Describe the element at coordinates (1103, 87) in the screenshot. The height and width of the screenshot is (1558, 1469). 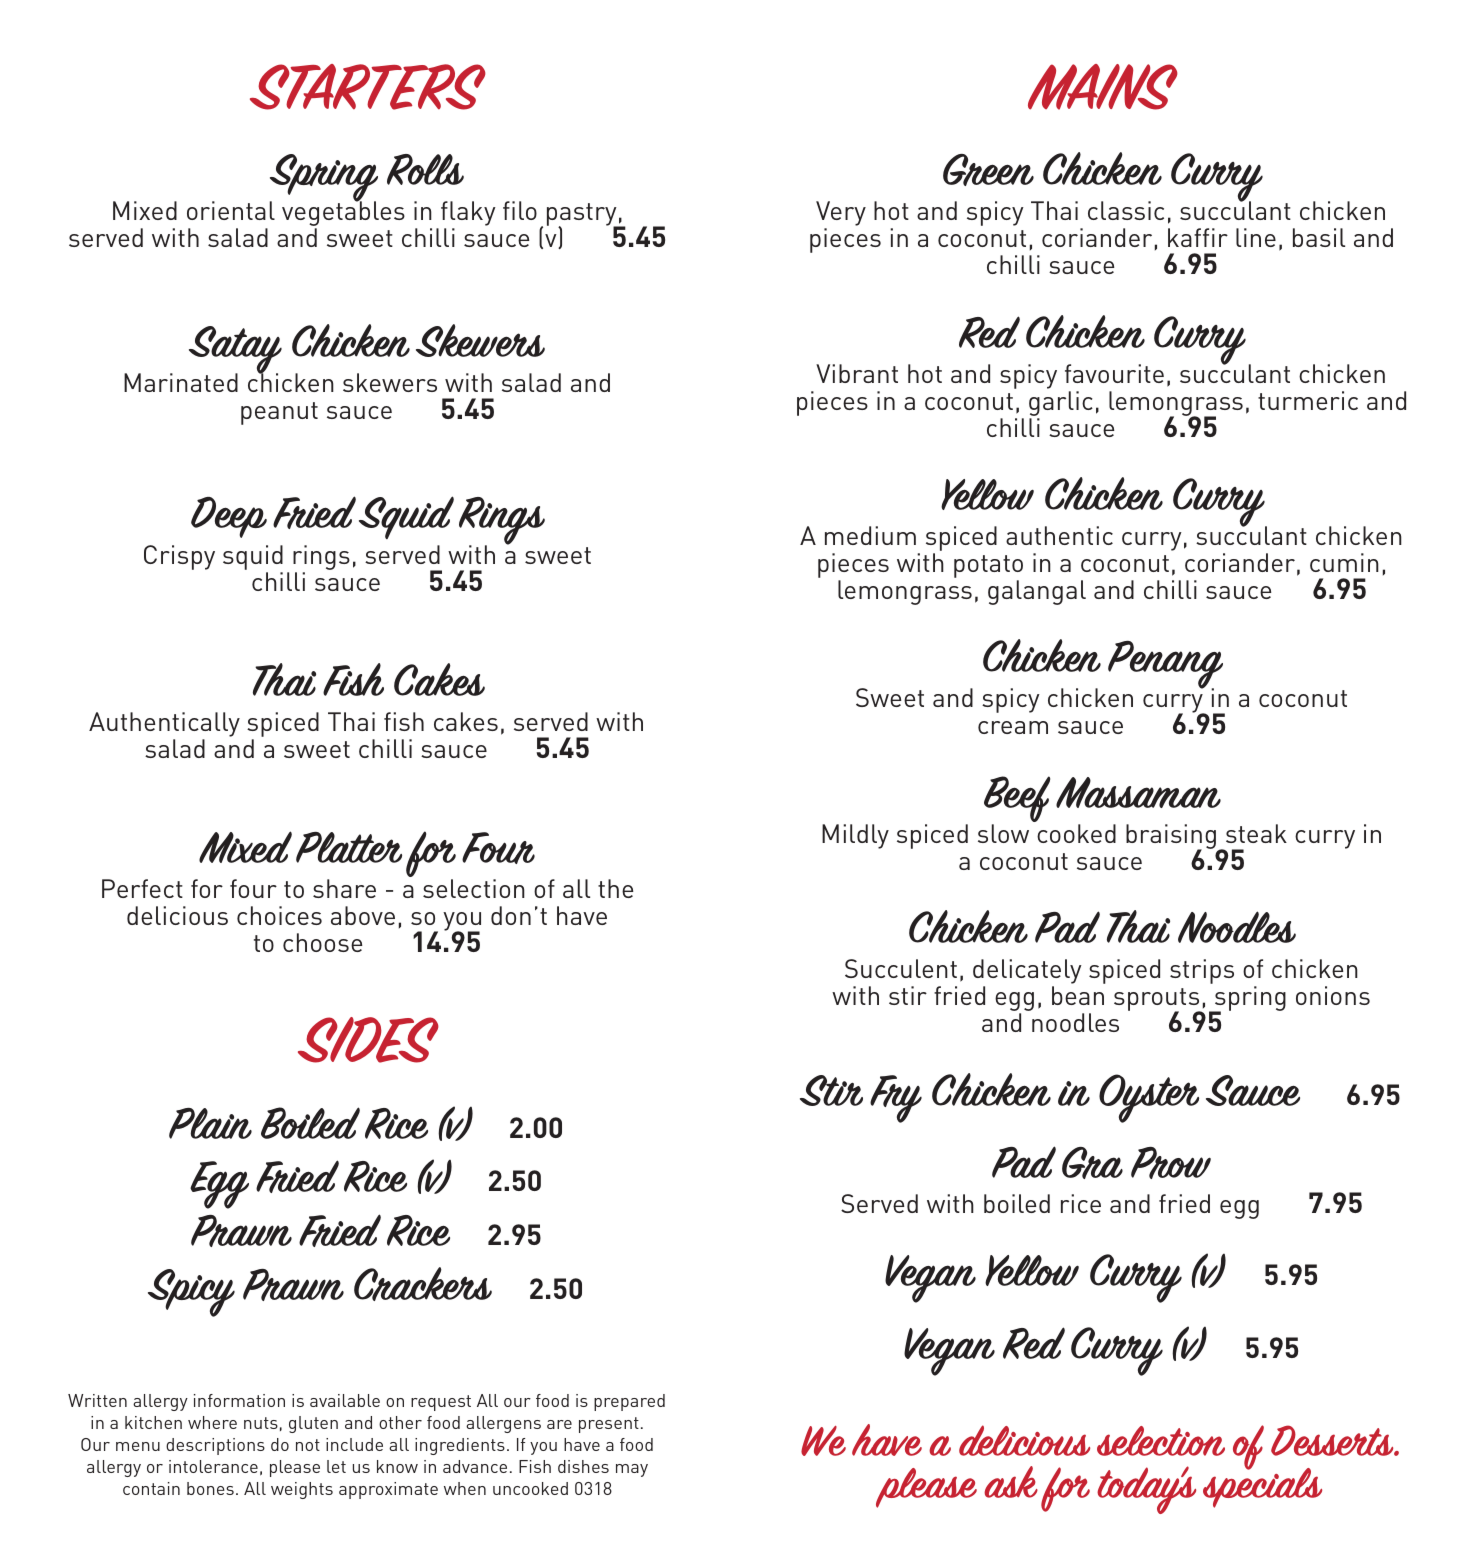
I see `MAINS` at that location.
